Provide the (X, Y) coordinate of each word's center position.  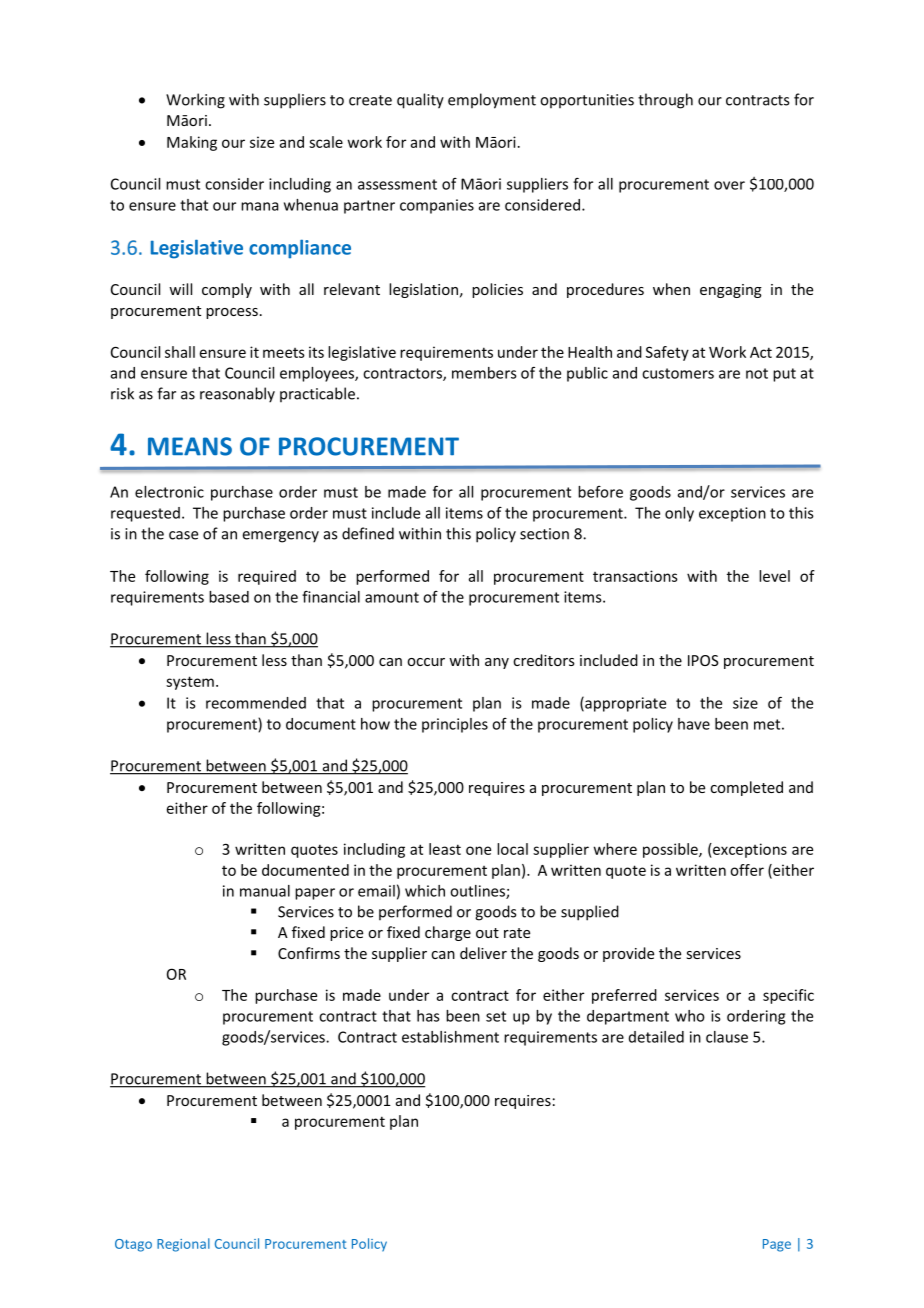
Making (192, 143)
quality (420, 101)
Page (777, 1245)
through (665, 101)
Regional (183, 1245)
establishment (450, 1037)
